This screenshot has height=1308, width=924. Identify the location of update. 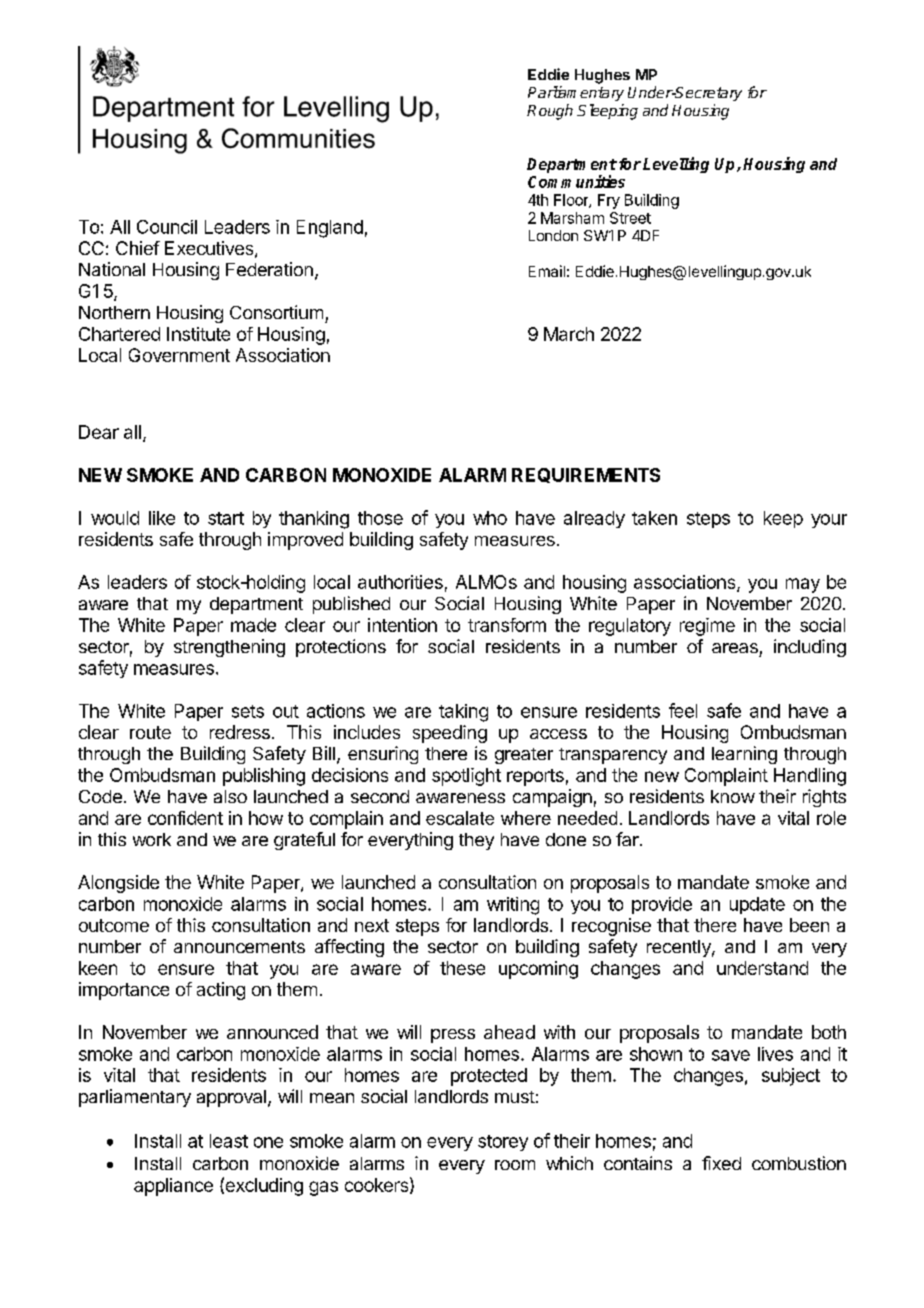
(757, 905).
